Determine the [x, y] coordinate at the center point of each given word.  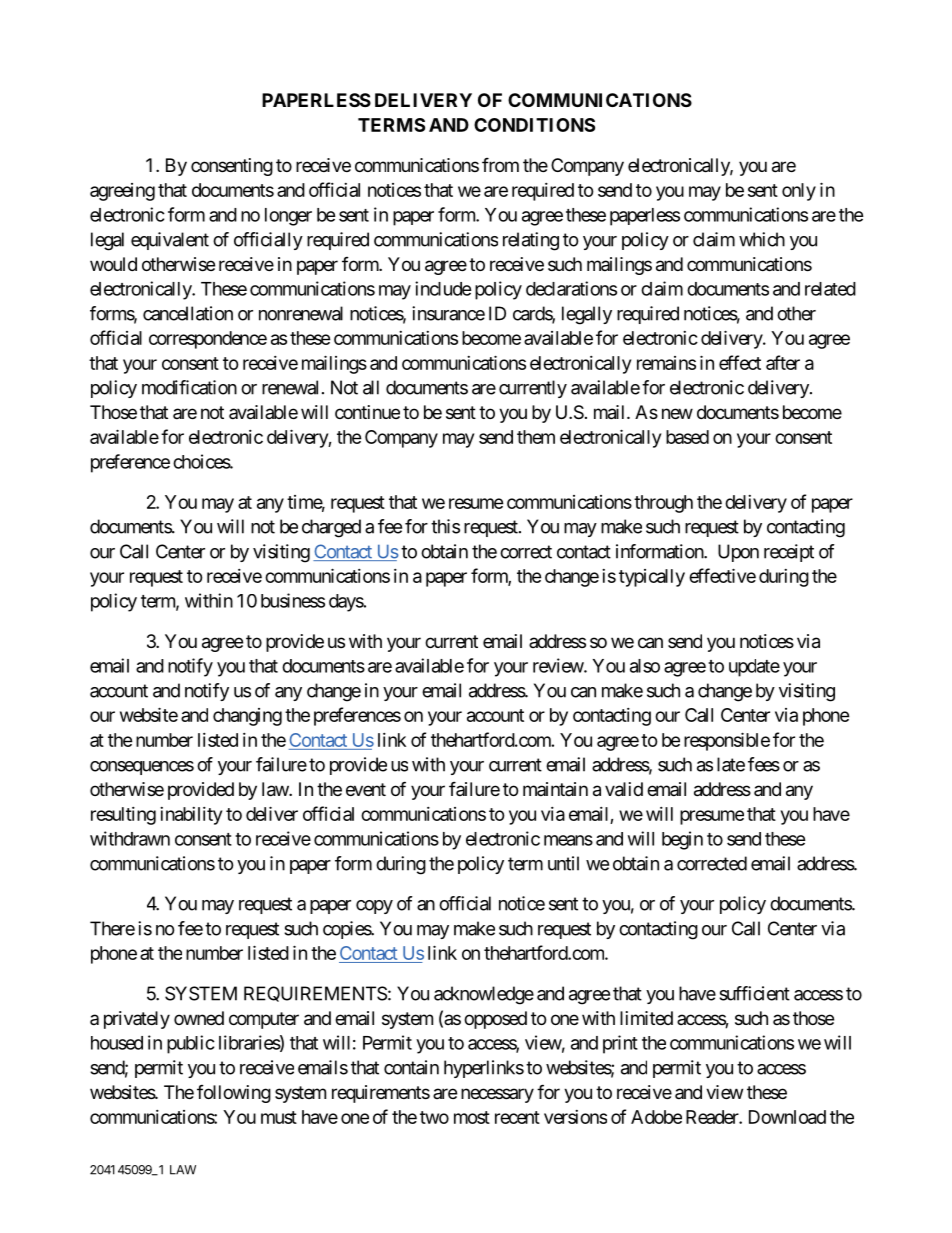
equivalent [170, 241]
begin [682, 840]
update [754, 668]
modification [189, 387]
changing [247, 717]
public [191, 1044]
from [500, 164]
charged [331, 528]
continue [367, 412]
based [687, 437]
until [563, 863]
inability [191, 816]
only [799, 192]
